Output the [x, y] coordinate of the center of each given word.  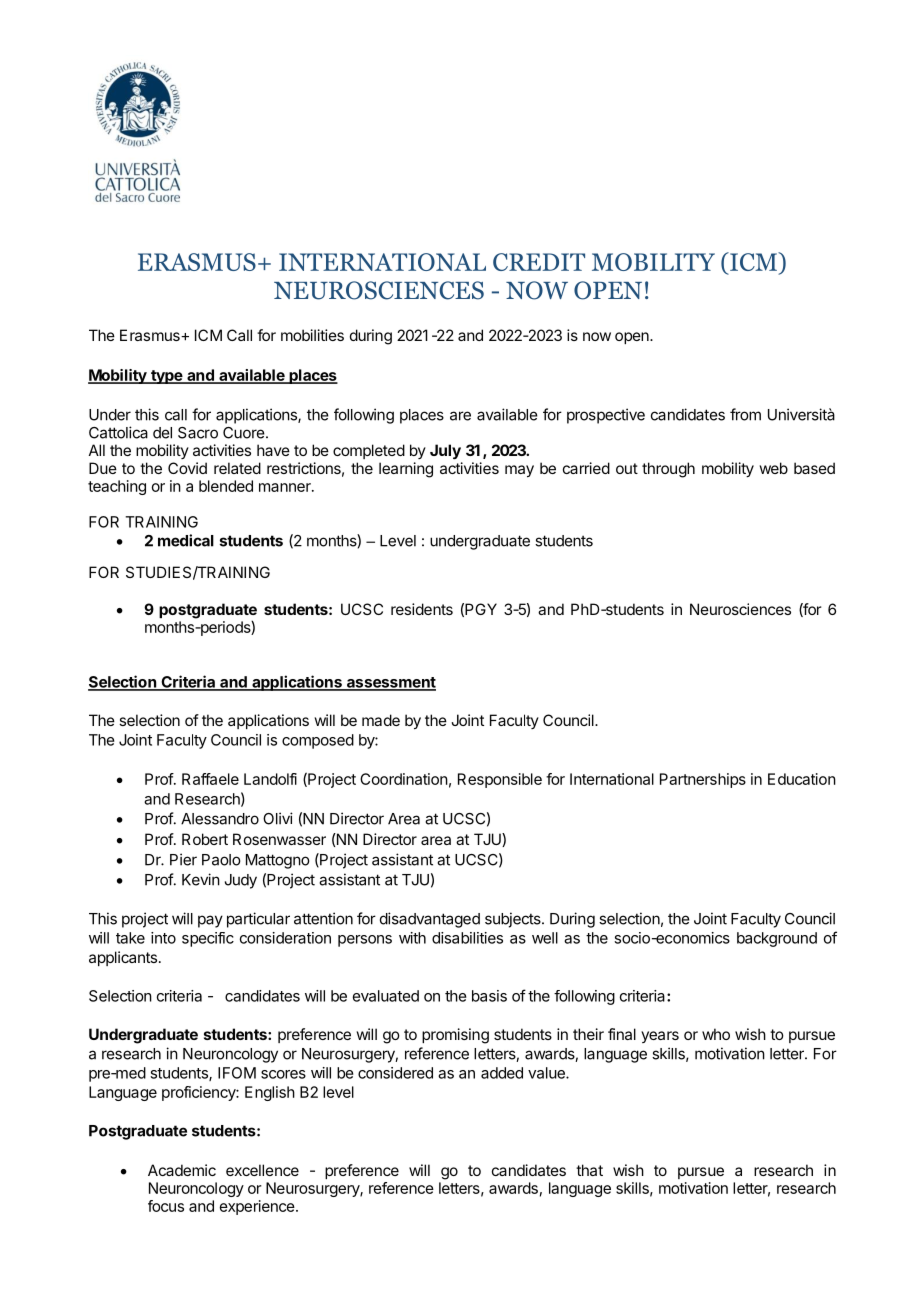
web [773, 468]
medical [186, 540]
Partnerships [703, 780]
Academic [182, 1170]
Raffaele [210, 779]
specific [208, 939]
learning [406, 470]
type [167, 377]
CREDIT [539, 262]
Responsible [500, 780]
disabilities [467, 938]
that [589, 1170]
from [745, 414]
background [777, 939]
